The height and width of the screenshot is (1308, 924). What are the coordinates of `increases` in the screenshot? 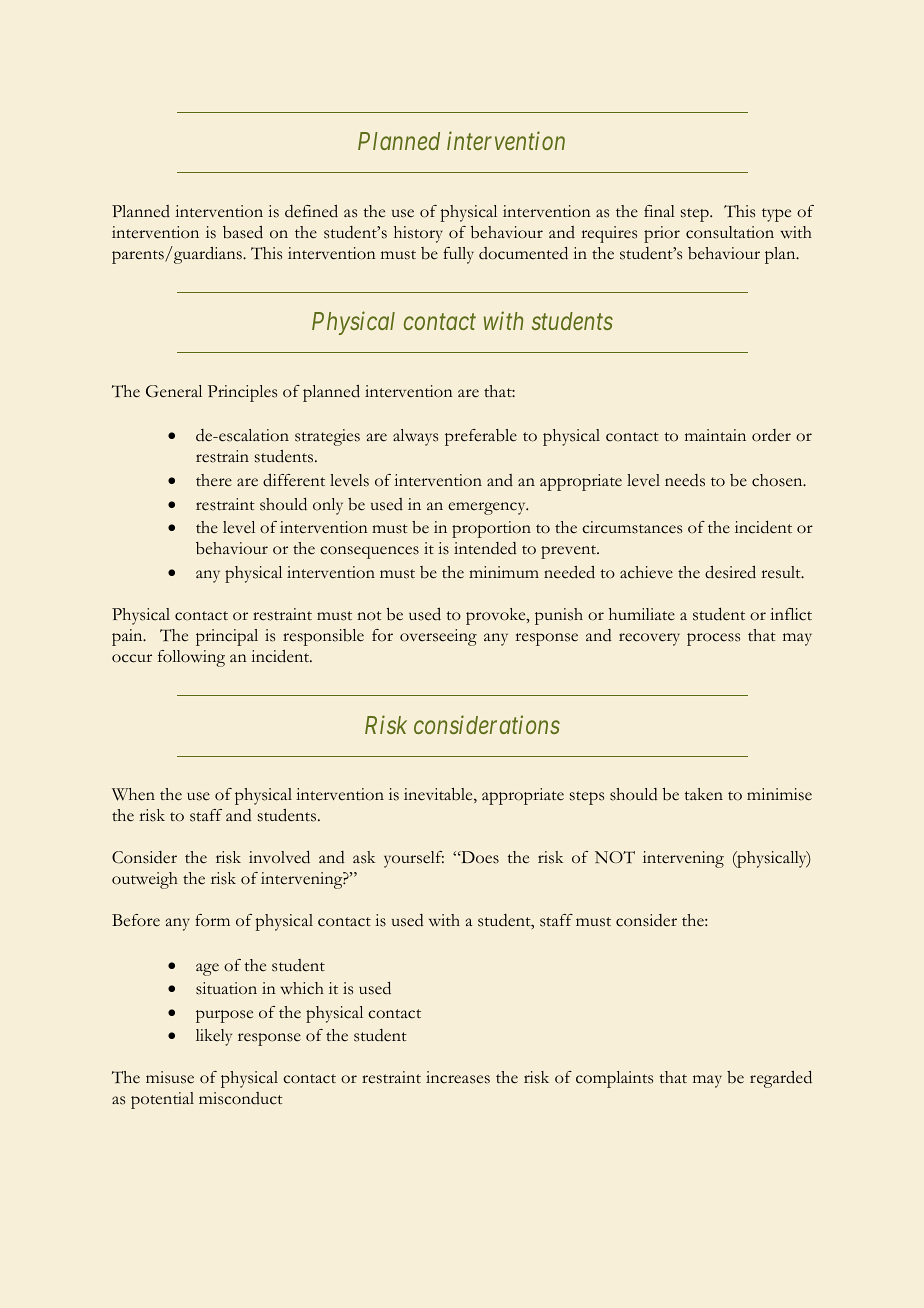 It's located at (458, 1077).
